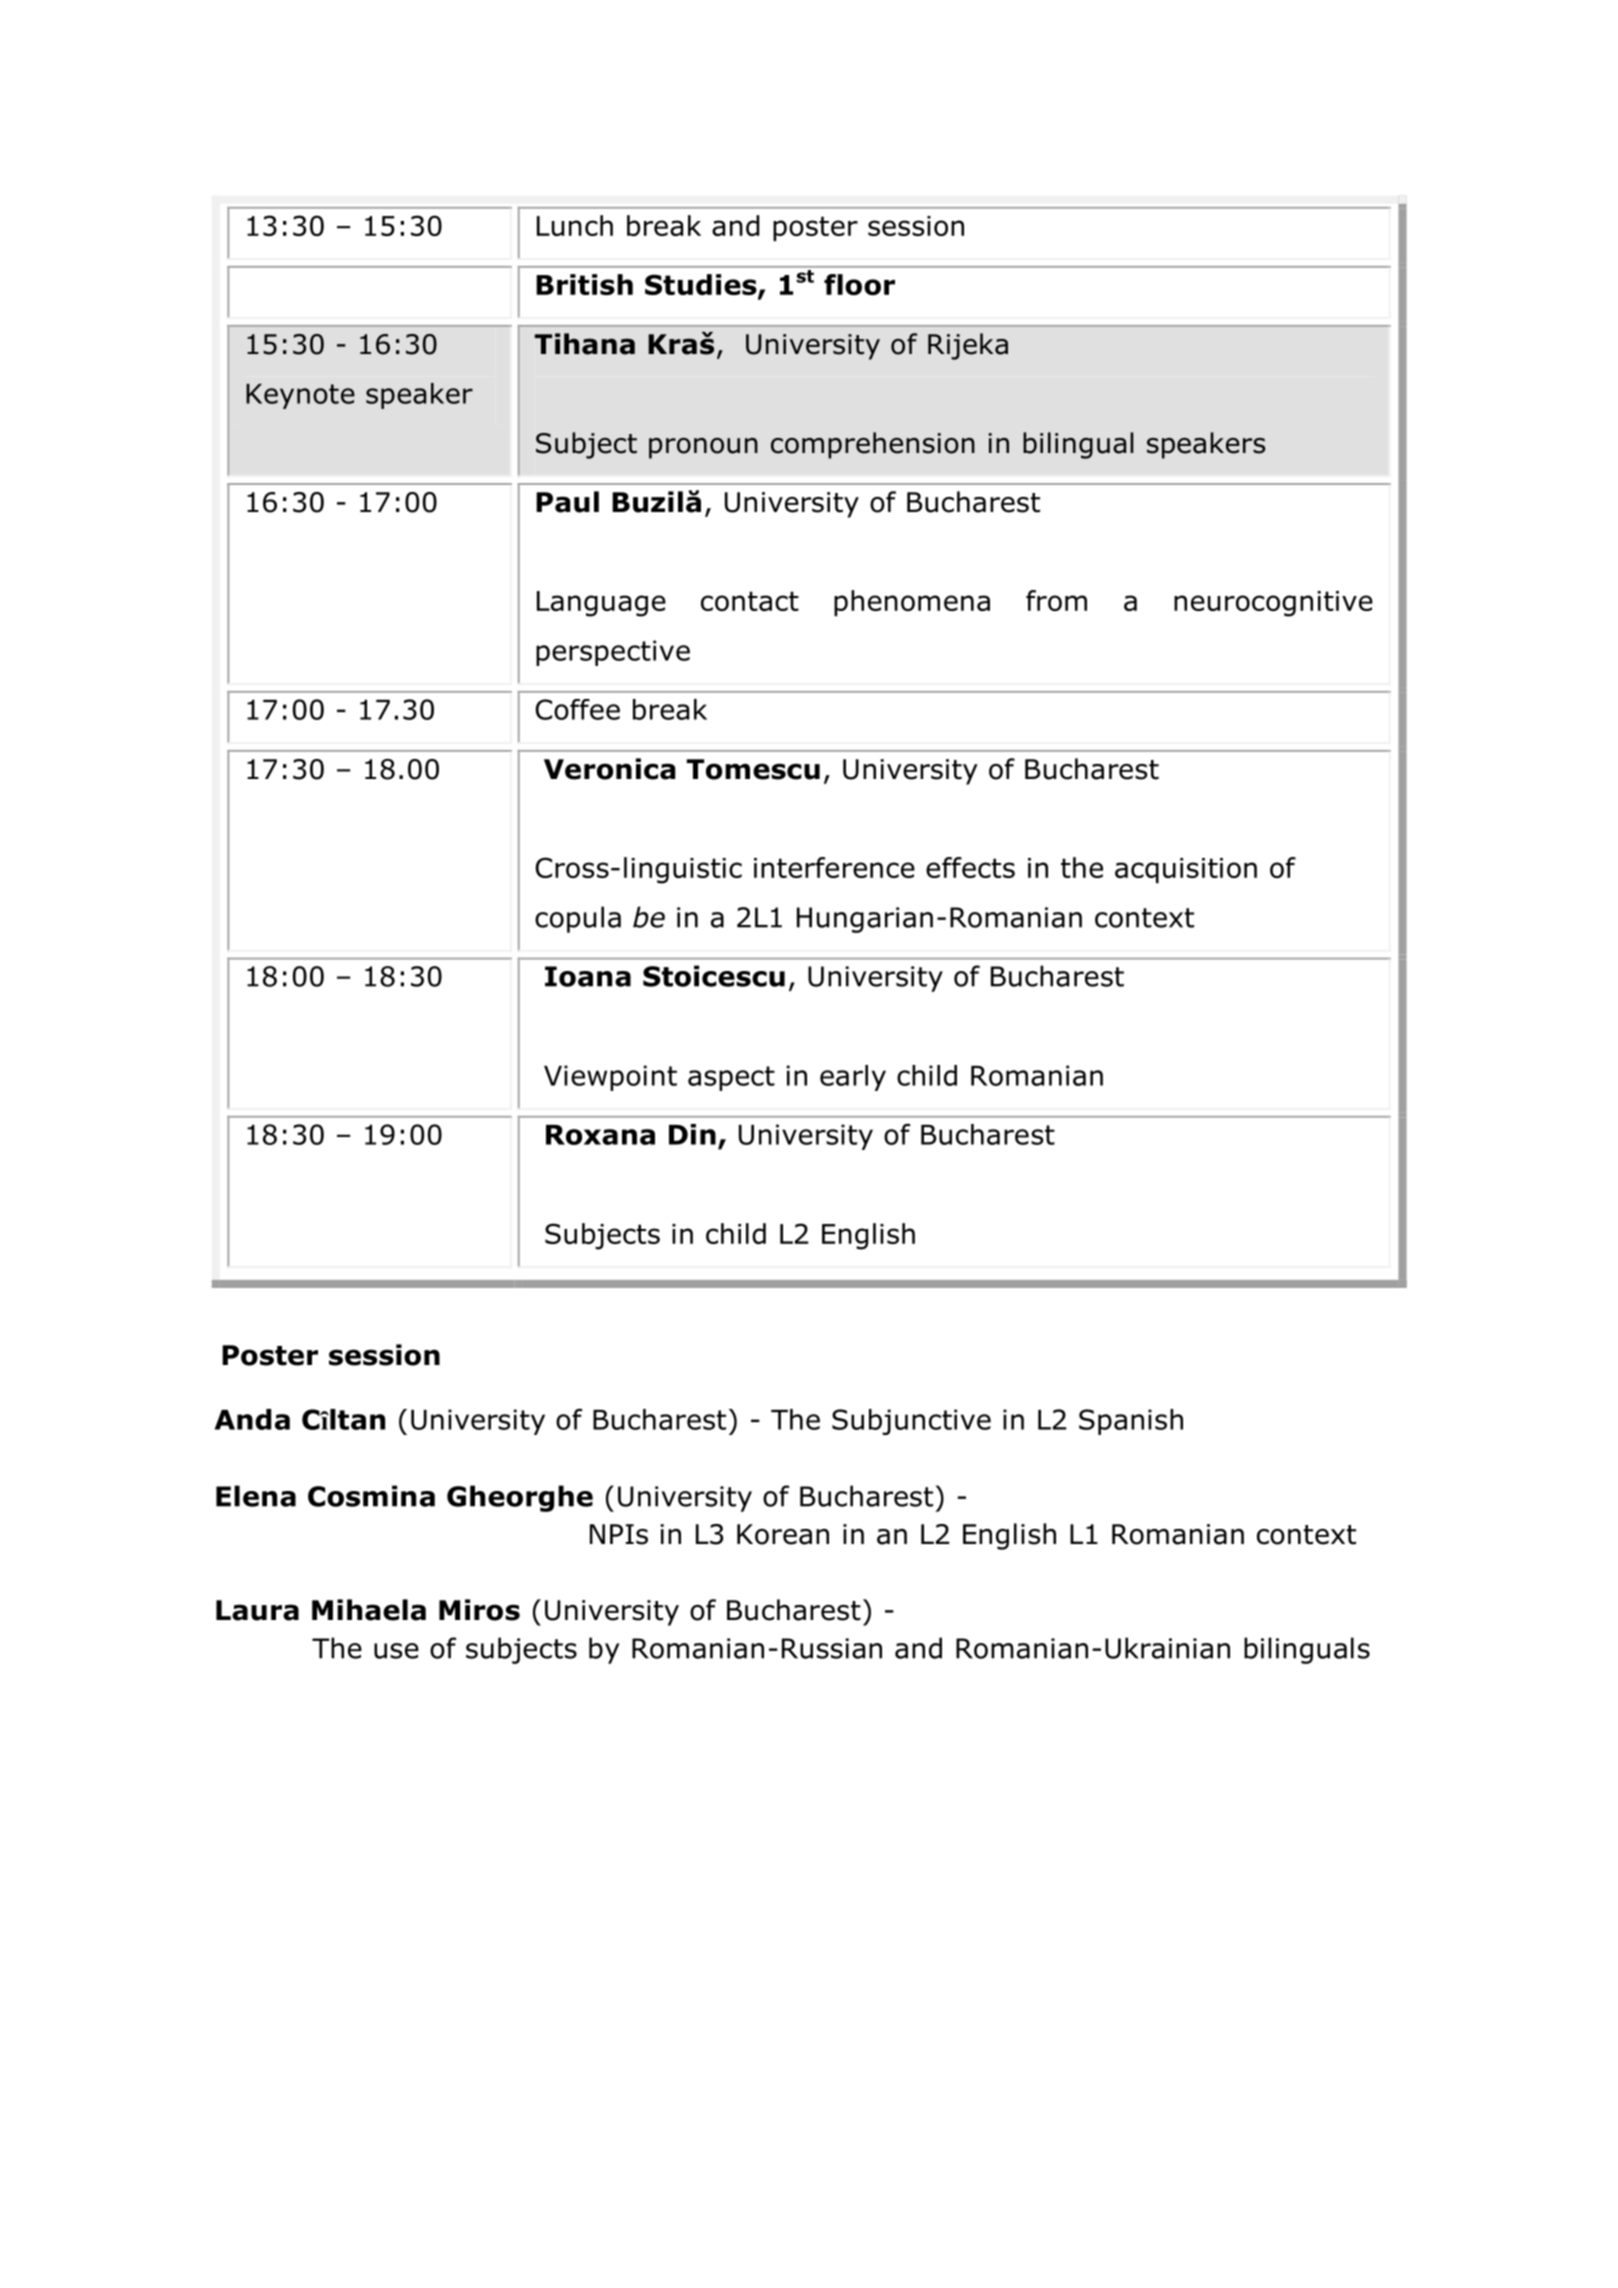 This document has width=1618, height=2288. Describe the element at coordinates (702, 286) in the document. I see `Studies` at that location.
